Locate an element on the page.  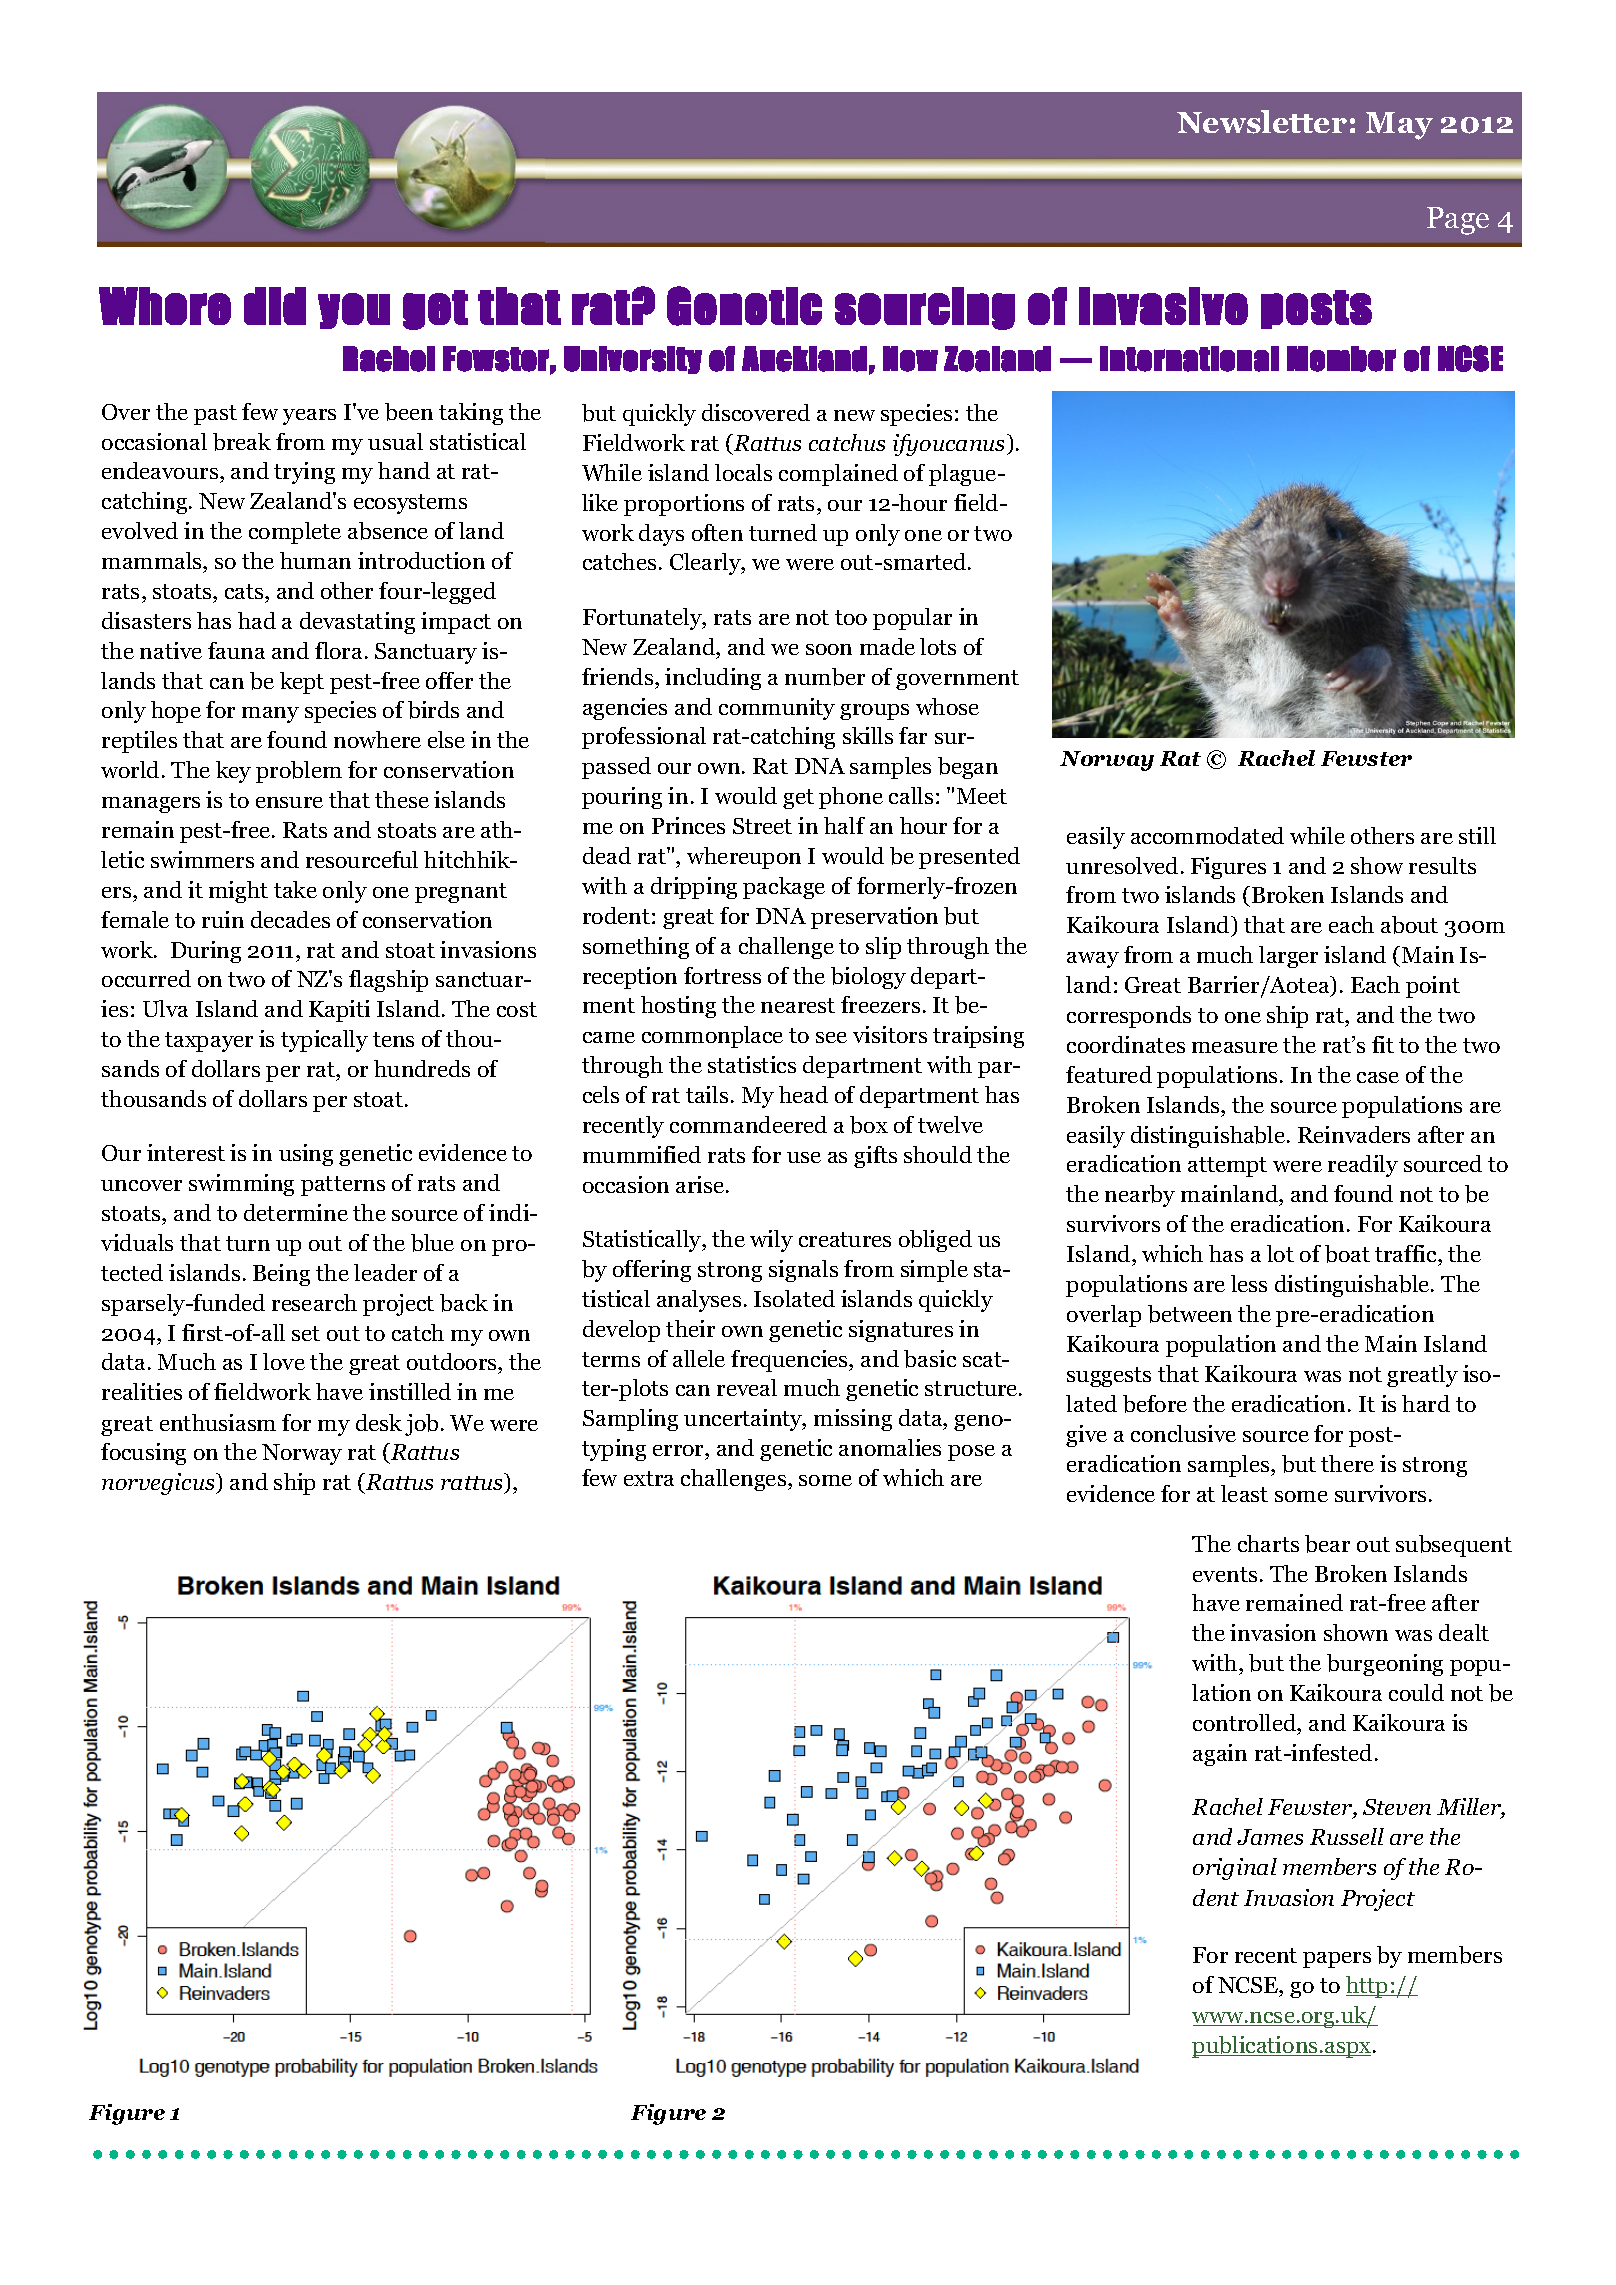
sourcing is located at coordinates (925, 308).
